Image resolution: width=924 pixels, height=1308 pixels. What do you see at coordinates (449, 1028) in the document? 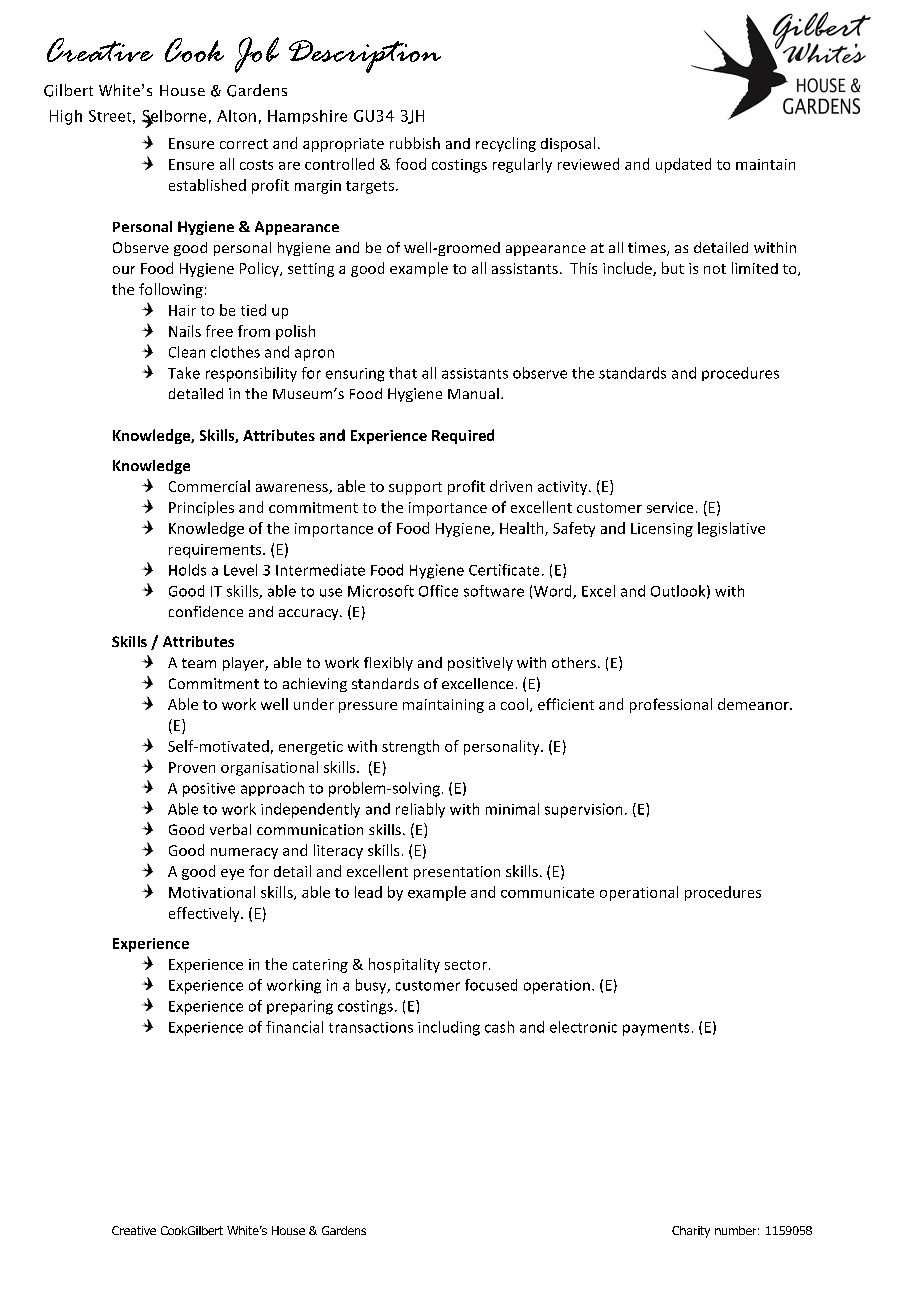
I see `including` at bounding box center [449, 1028].
